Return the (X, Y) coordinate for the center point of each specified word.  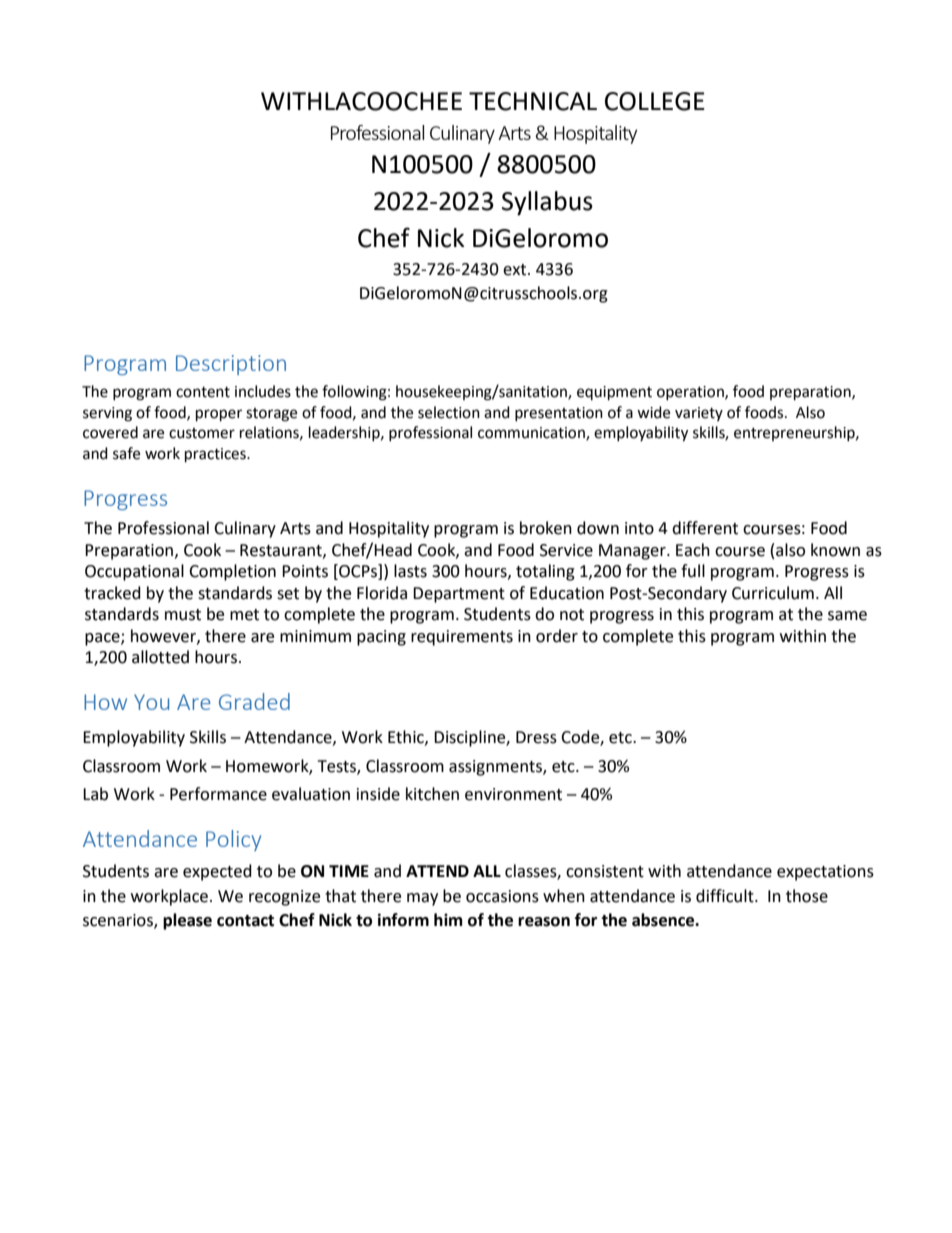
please (187, 921)
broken (546, 528)
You (151, 702)
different (705, 528)
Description (231, 365)
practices (216, 455)
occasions (502, 896)
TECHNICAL (533, 101)
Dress (536, 737)
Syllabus (547, 203)
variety (699, 414)
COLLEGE (655, 101)
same (847, 616)
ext (516, 270)
